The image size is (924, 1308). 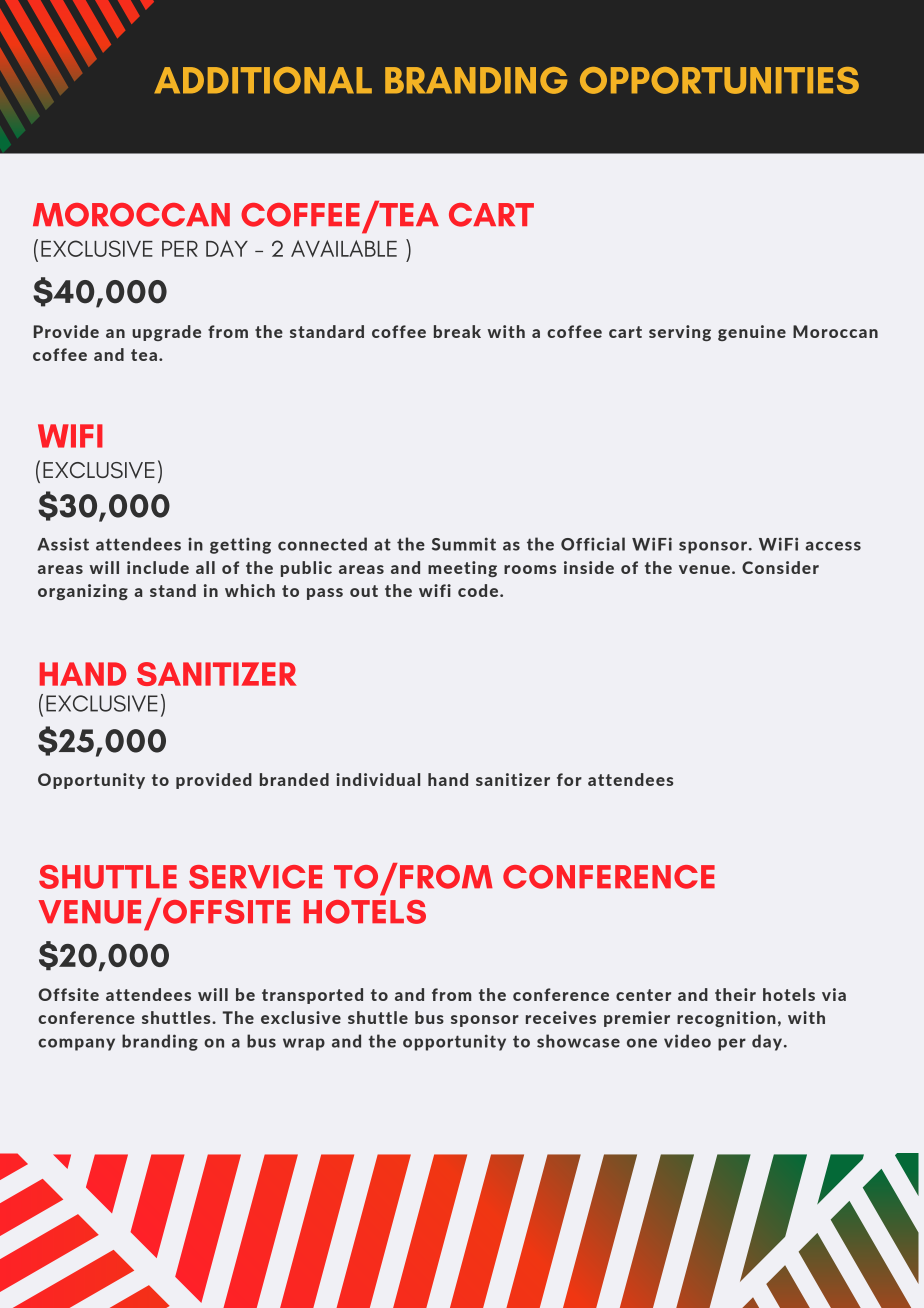 What do you see at coordinates (378, 779) in the screenshot?
I see `individual` at bounding box center [378, 779].
